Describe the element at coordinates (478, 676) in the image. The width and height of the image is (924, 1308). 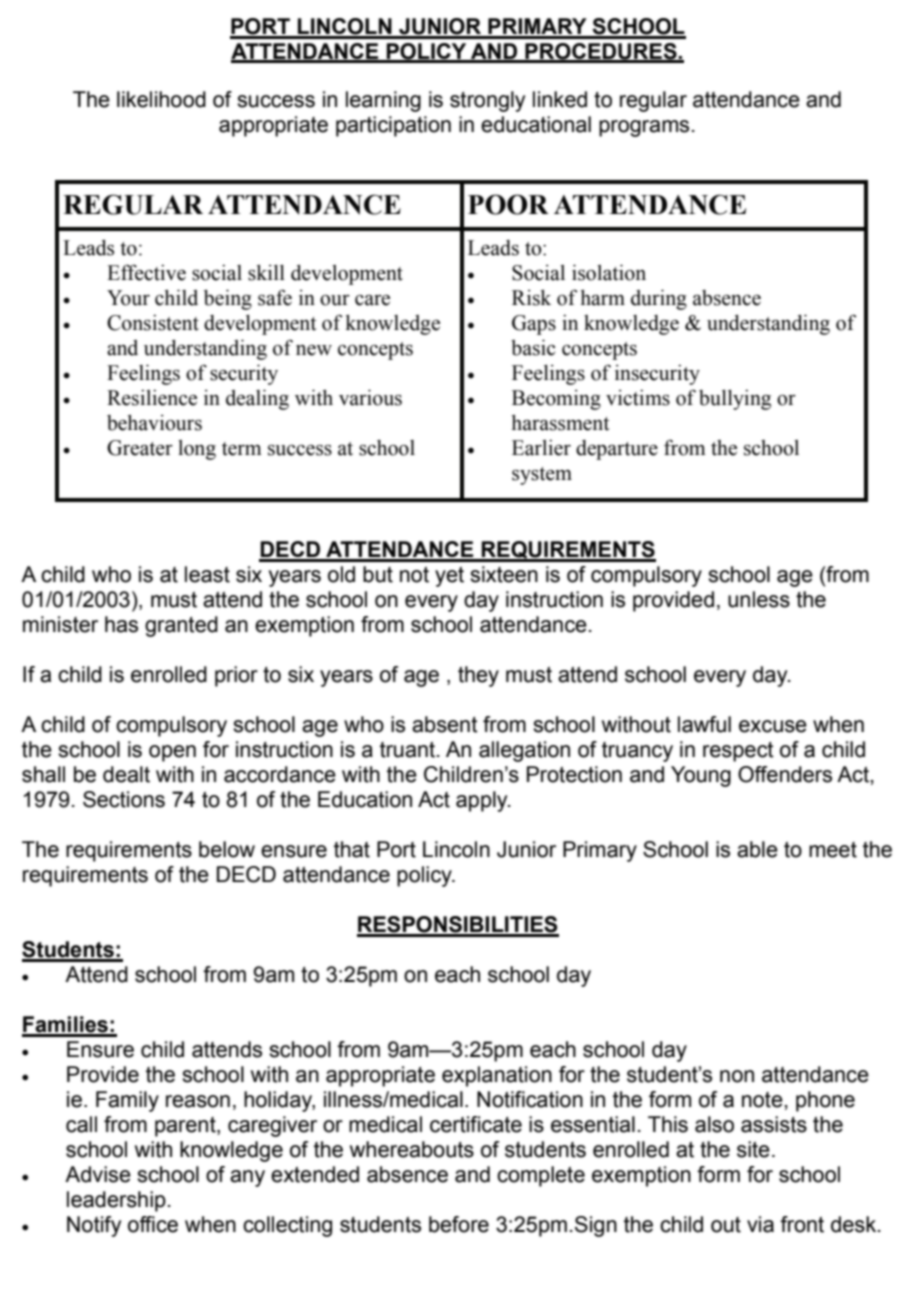
I see `they` at that location.
